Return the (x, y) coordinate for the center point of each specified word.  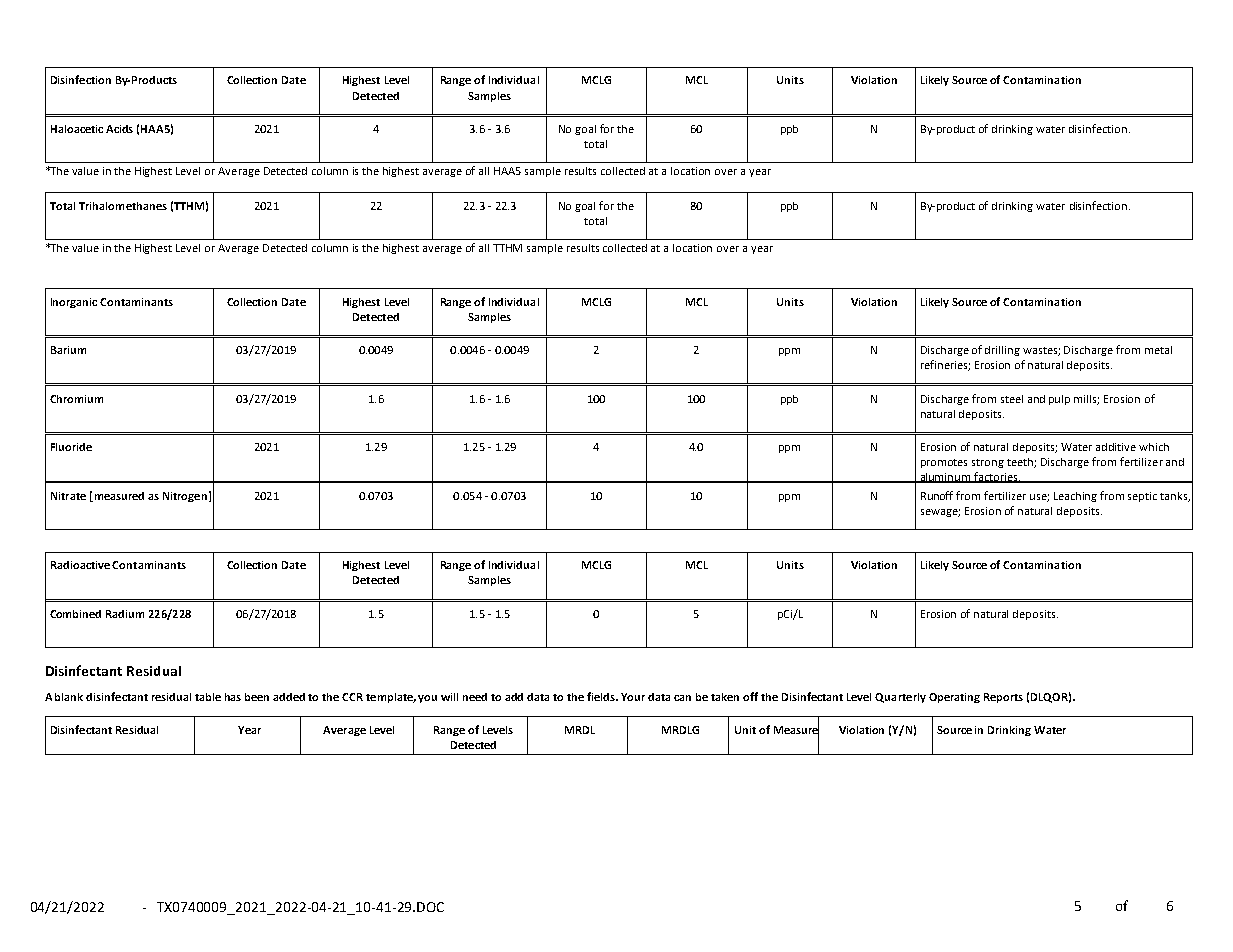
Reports (1003, 698)
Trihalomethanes (123, 206)
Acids (119, 129)
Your (633, 697)
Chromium (76, 399)
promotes (944, 463)
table (208, 697)
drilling (1002, 351)
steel (1012, 399)
